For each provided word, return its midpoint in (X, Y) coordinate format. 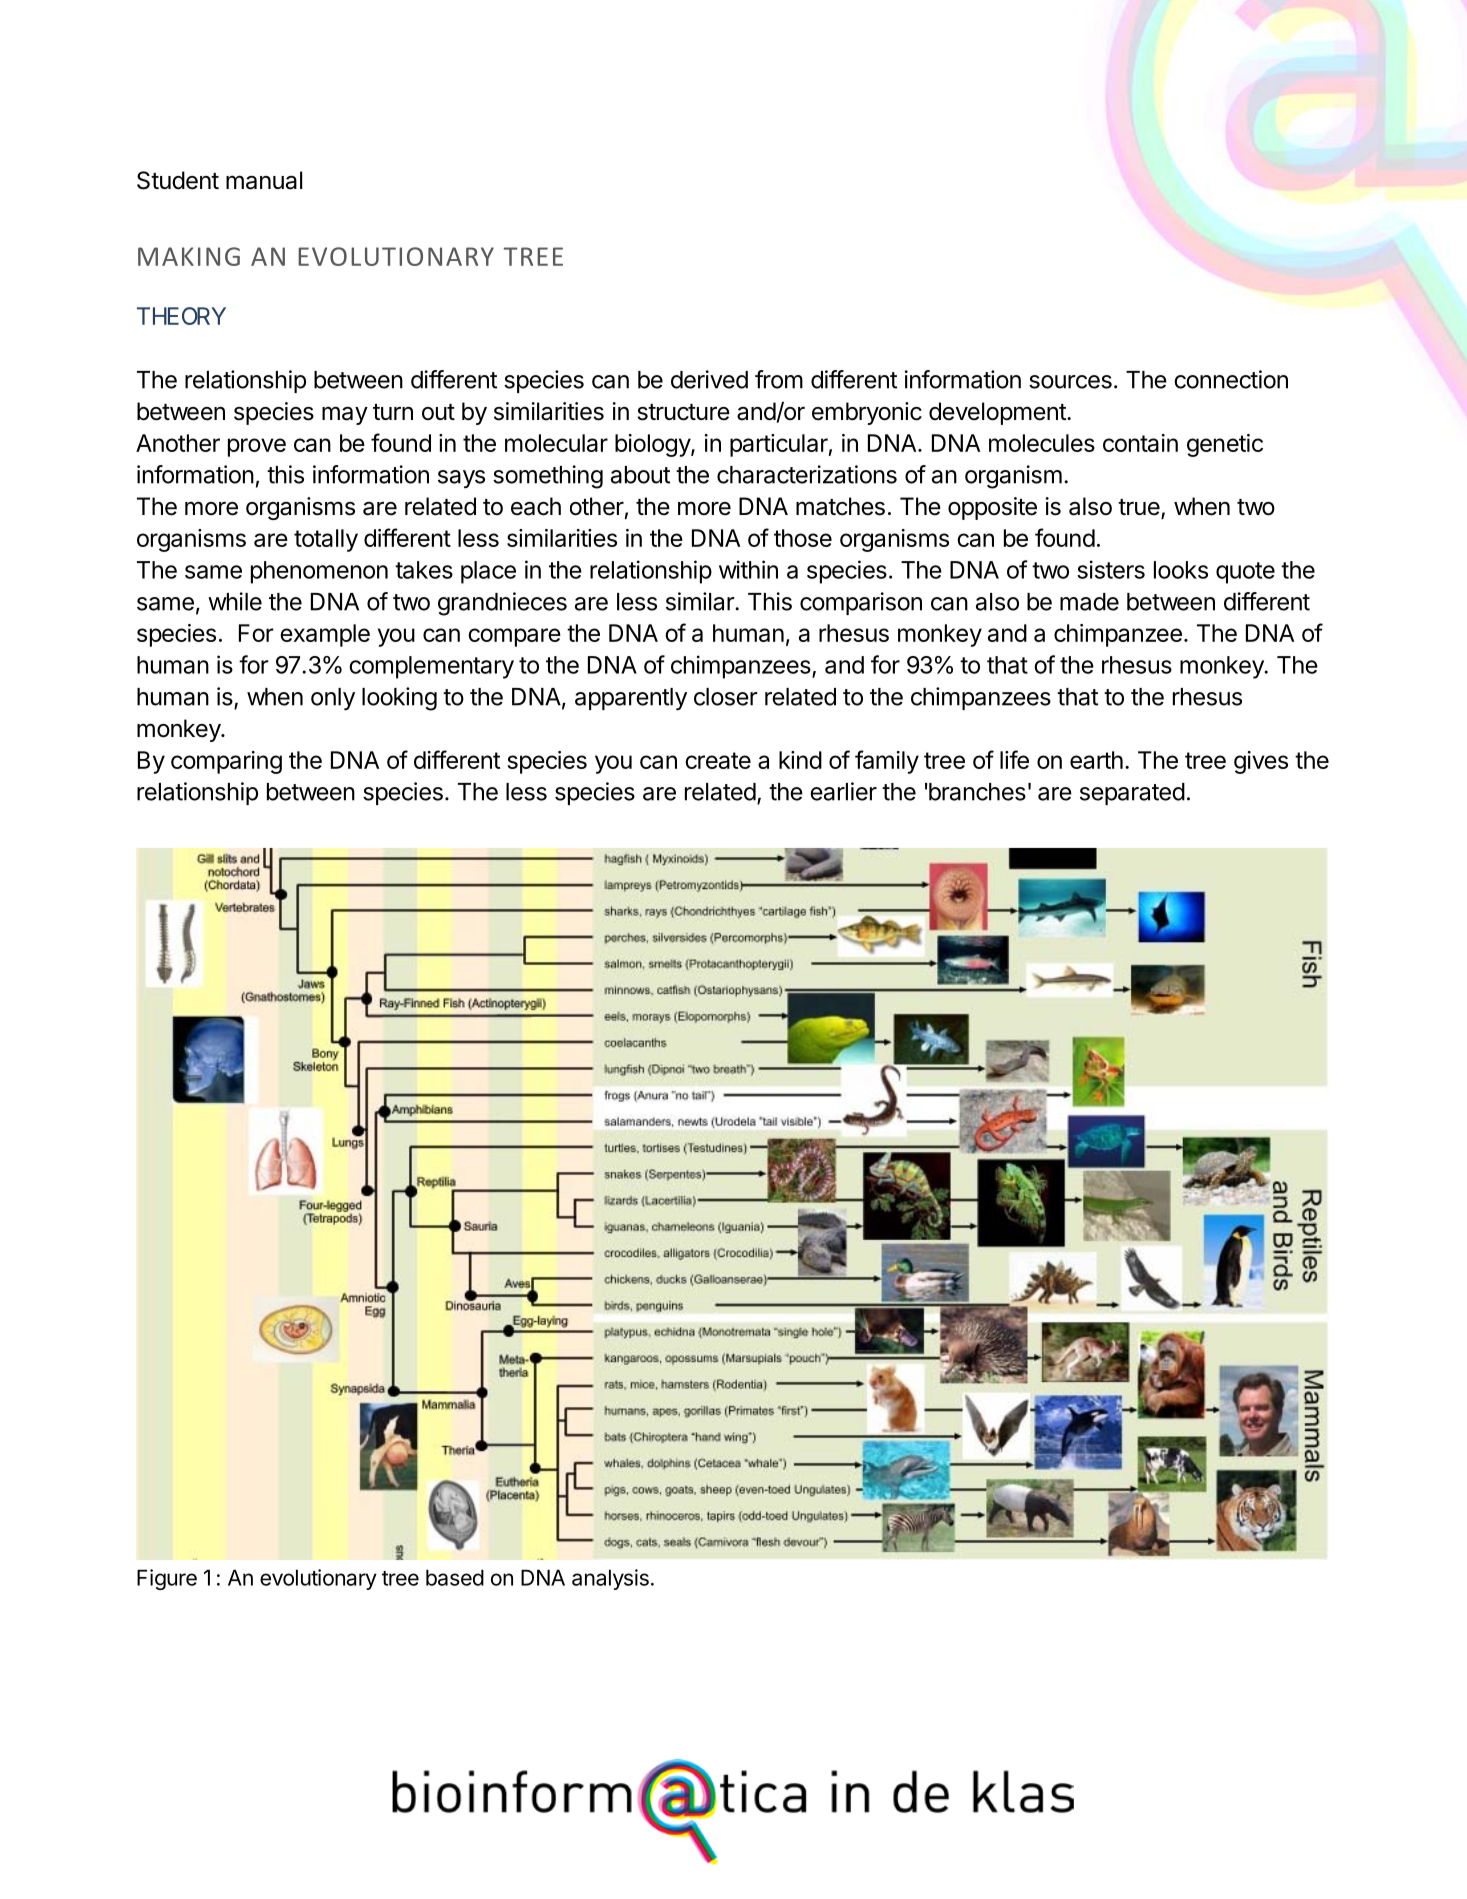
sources (1070, 382)
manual (264, 180)
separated (1132, 794)
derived (709, 379)
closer (726, 697)
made (1089, 602)
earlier (843, 791)
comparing (226, 762)
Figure (167, 1579)
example (325, 635)
